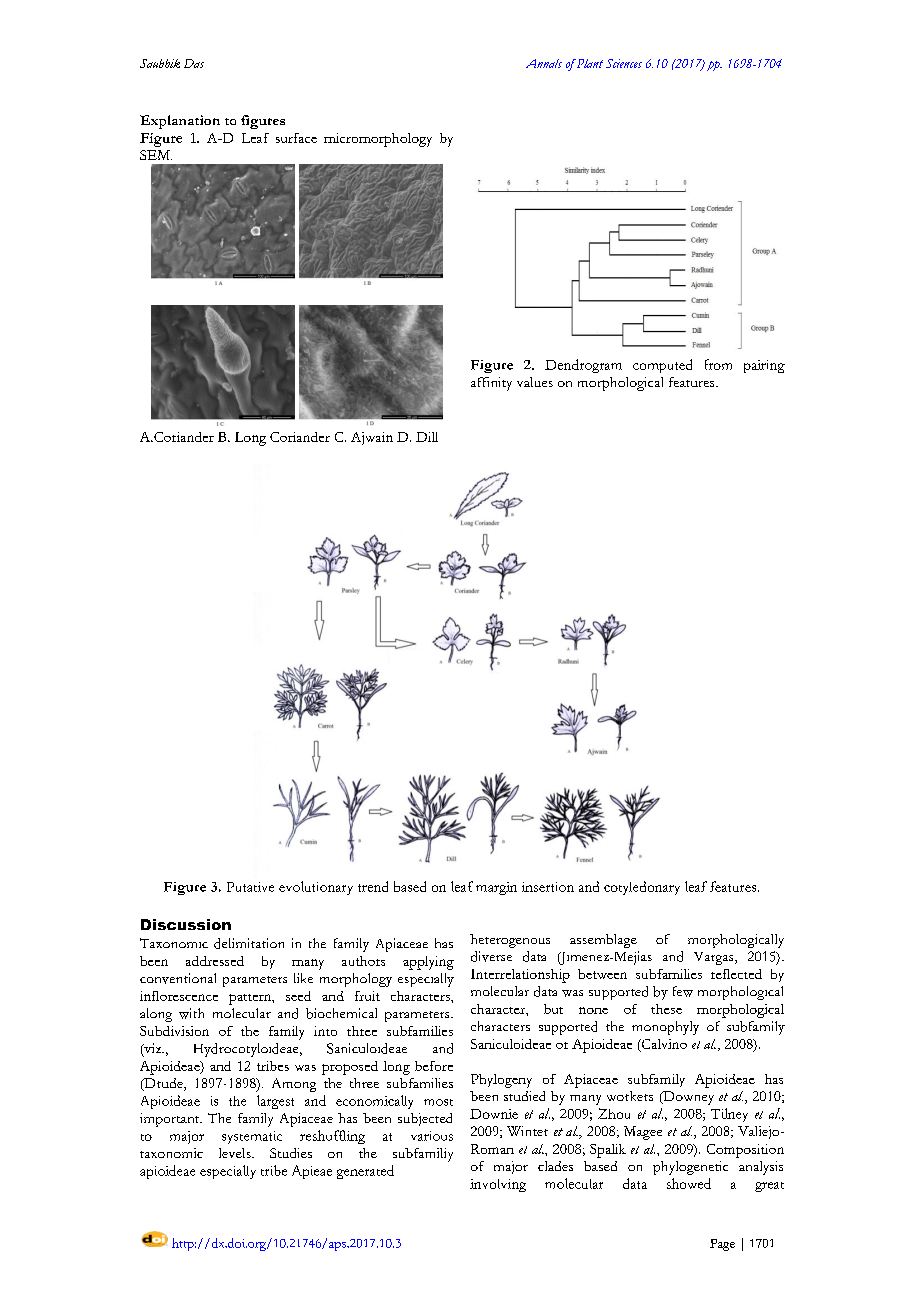 The image size is (924, 1307). What do you see at coordinates (194, 63) in the page?
I see `Das` at bounding box center [194, 63].
